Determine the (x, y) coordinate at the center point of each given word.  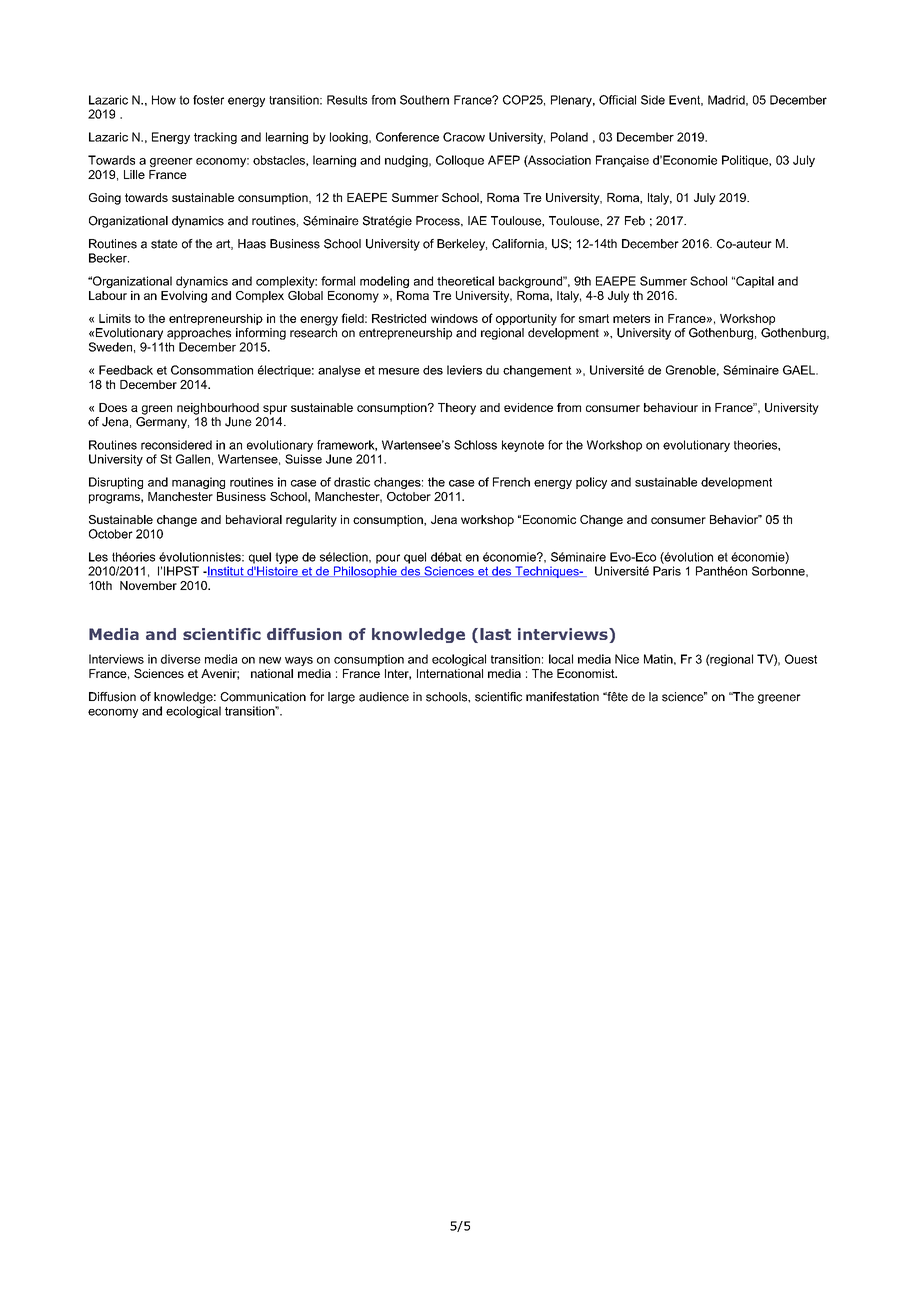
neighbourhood (218, 409)
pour (388, 559)
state (164, 244)
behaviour (671, 407)
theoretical (465, 281)
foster (208, 100)
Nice (627, 659)
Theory (457, 409)
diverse (181, 659)
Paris (667, 571)
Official (617, 100)
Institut (226, 571)
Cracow (464, 137)
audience (384, 697)
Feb (635, 221)
